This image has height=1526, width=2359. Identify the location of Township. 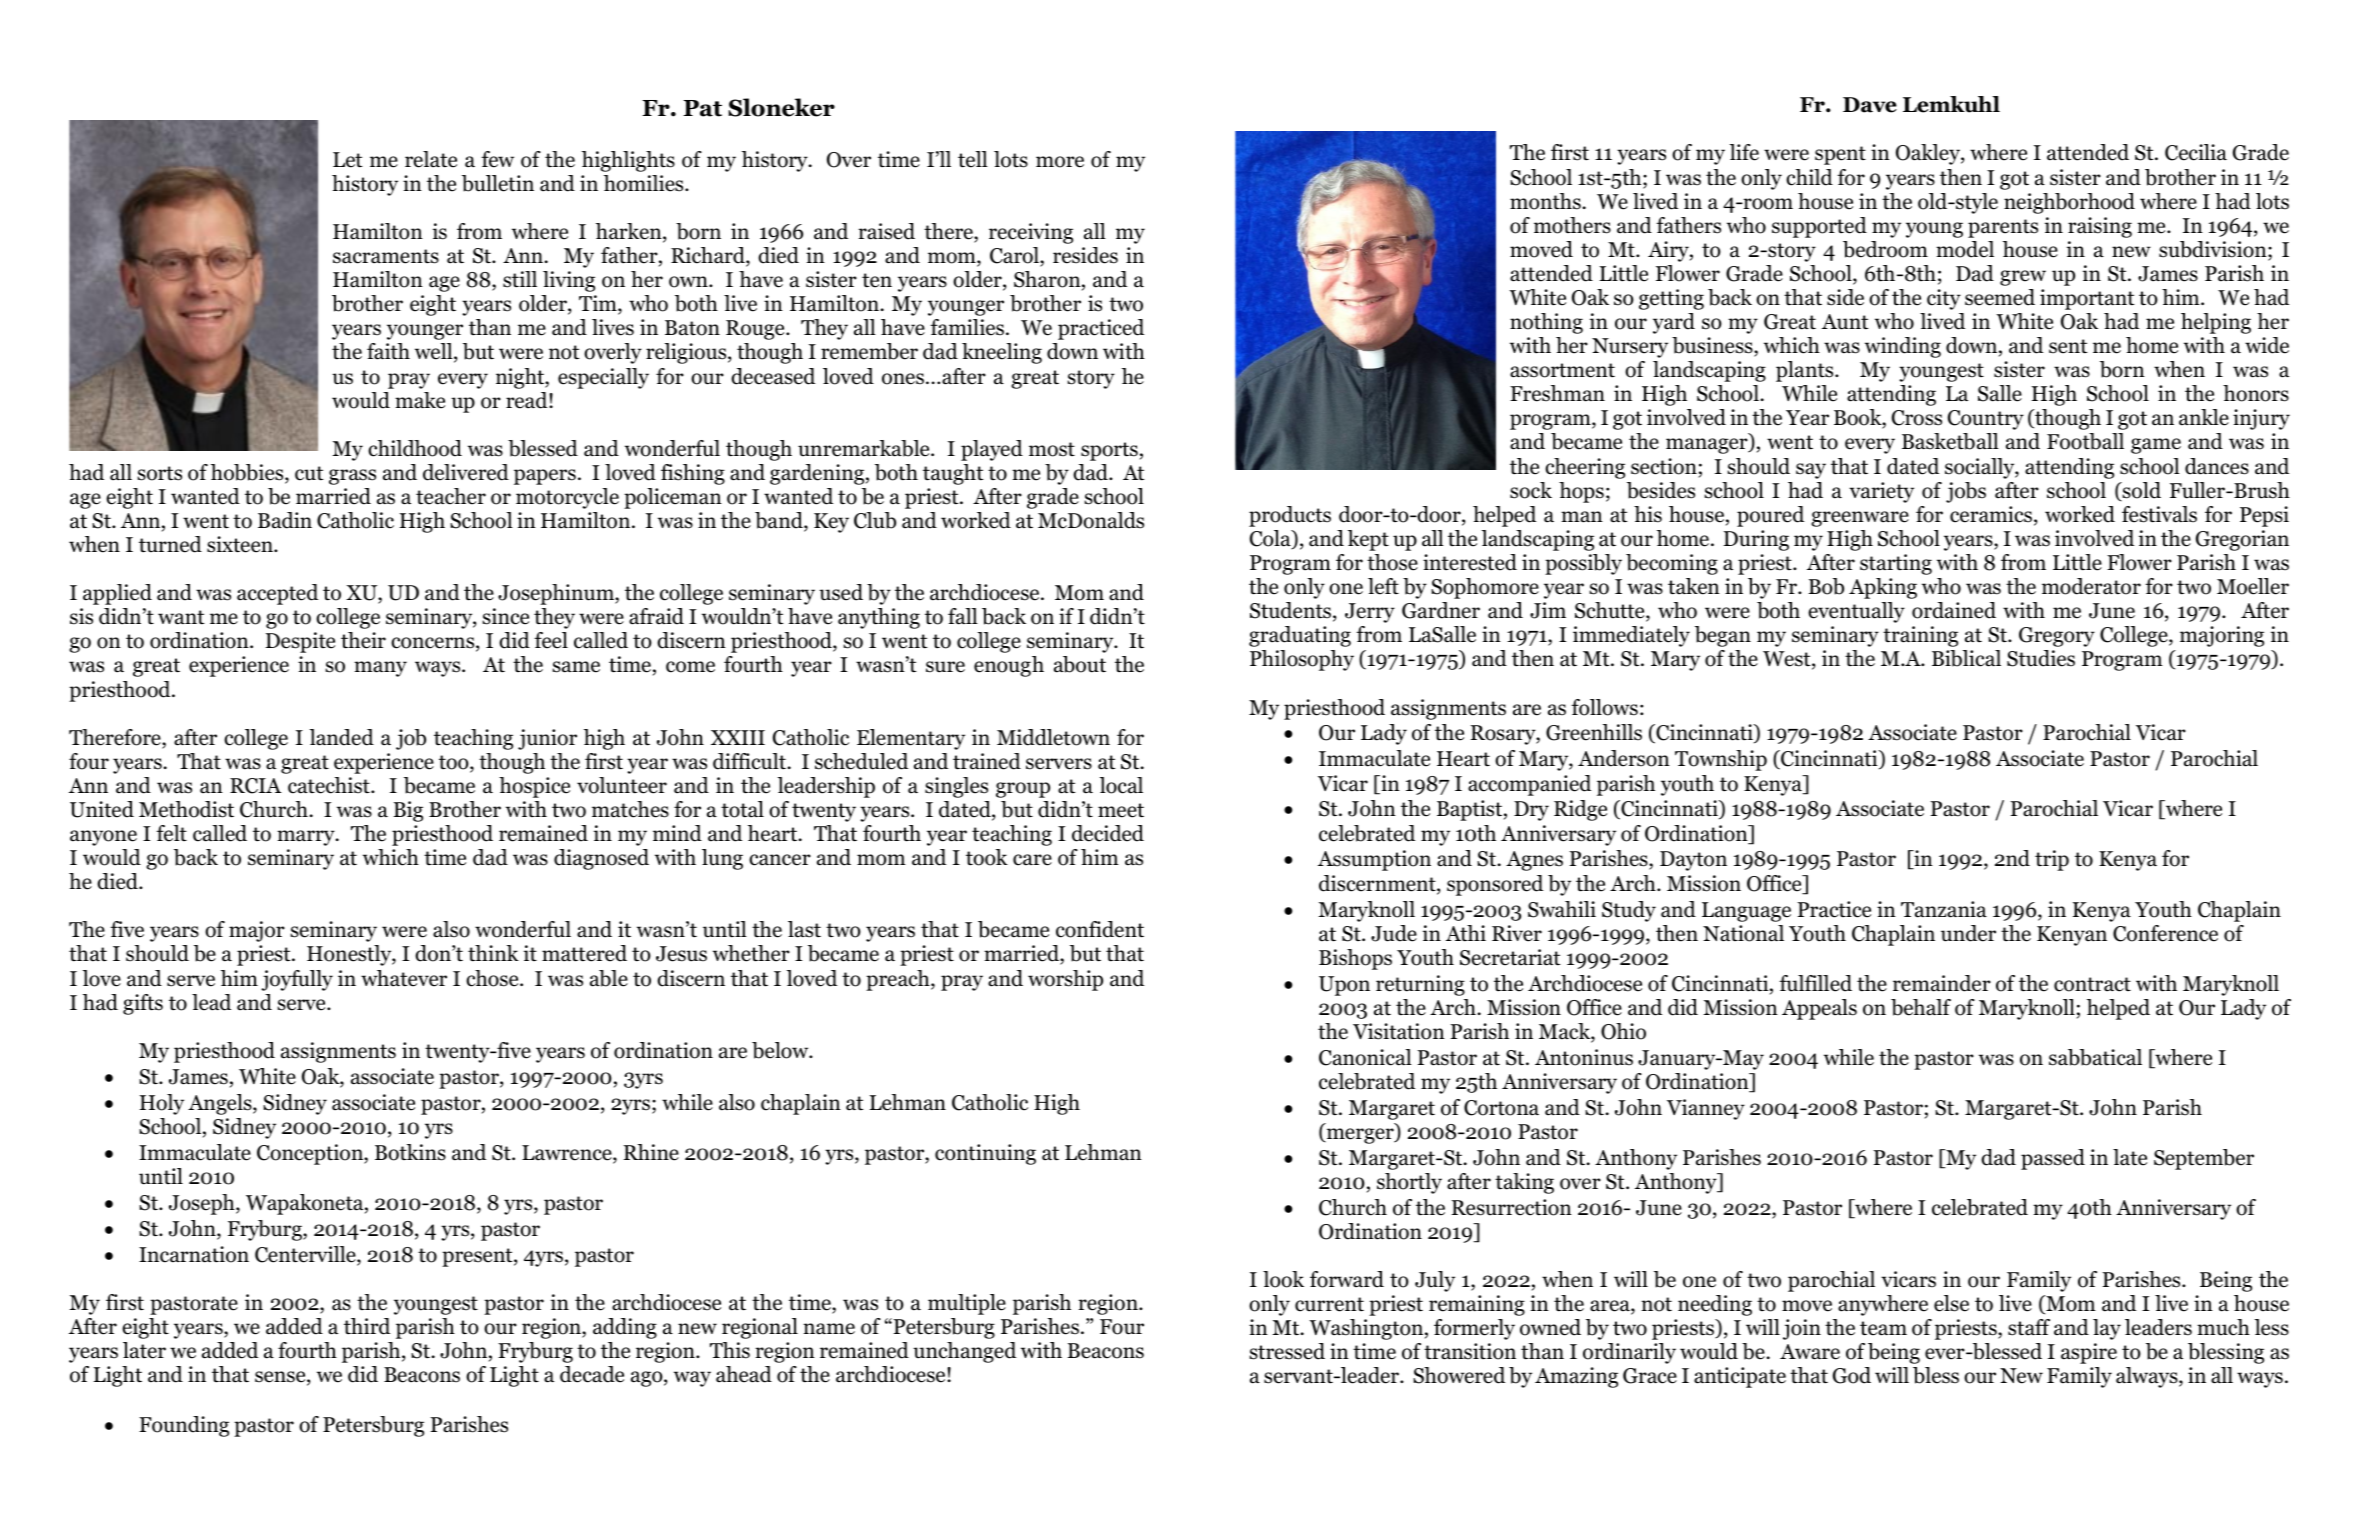
(1721, 760).
